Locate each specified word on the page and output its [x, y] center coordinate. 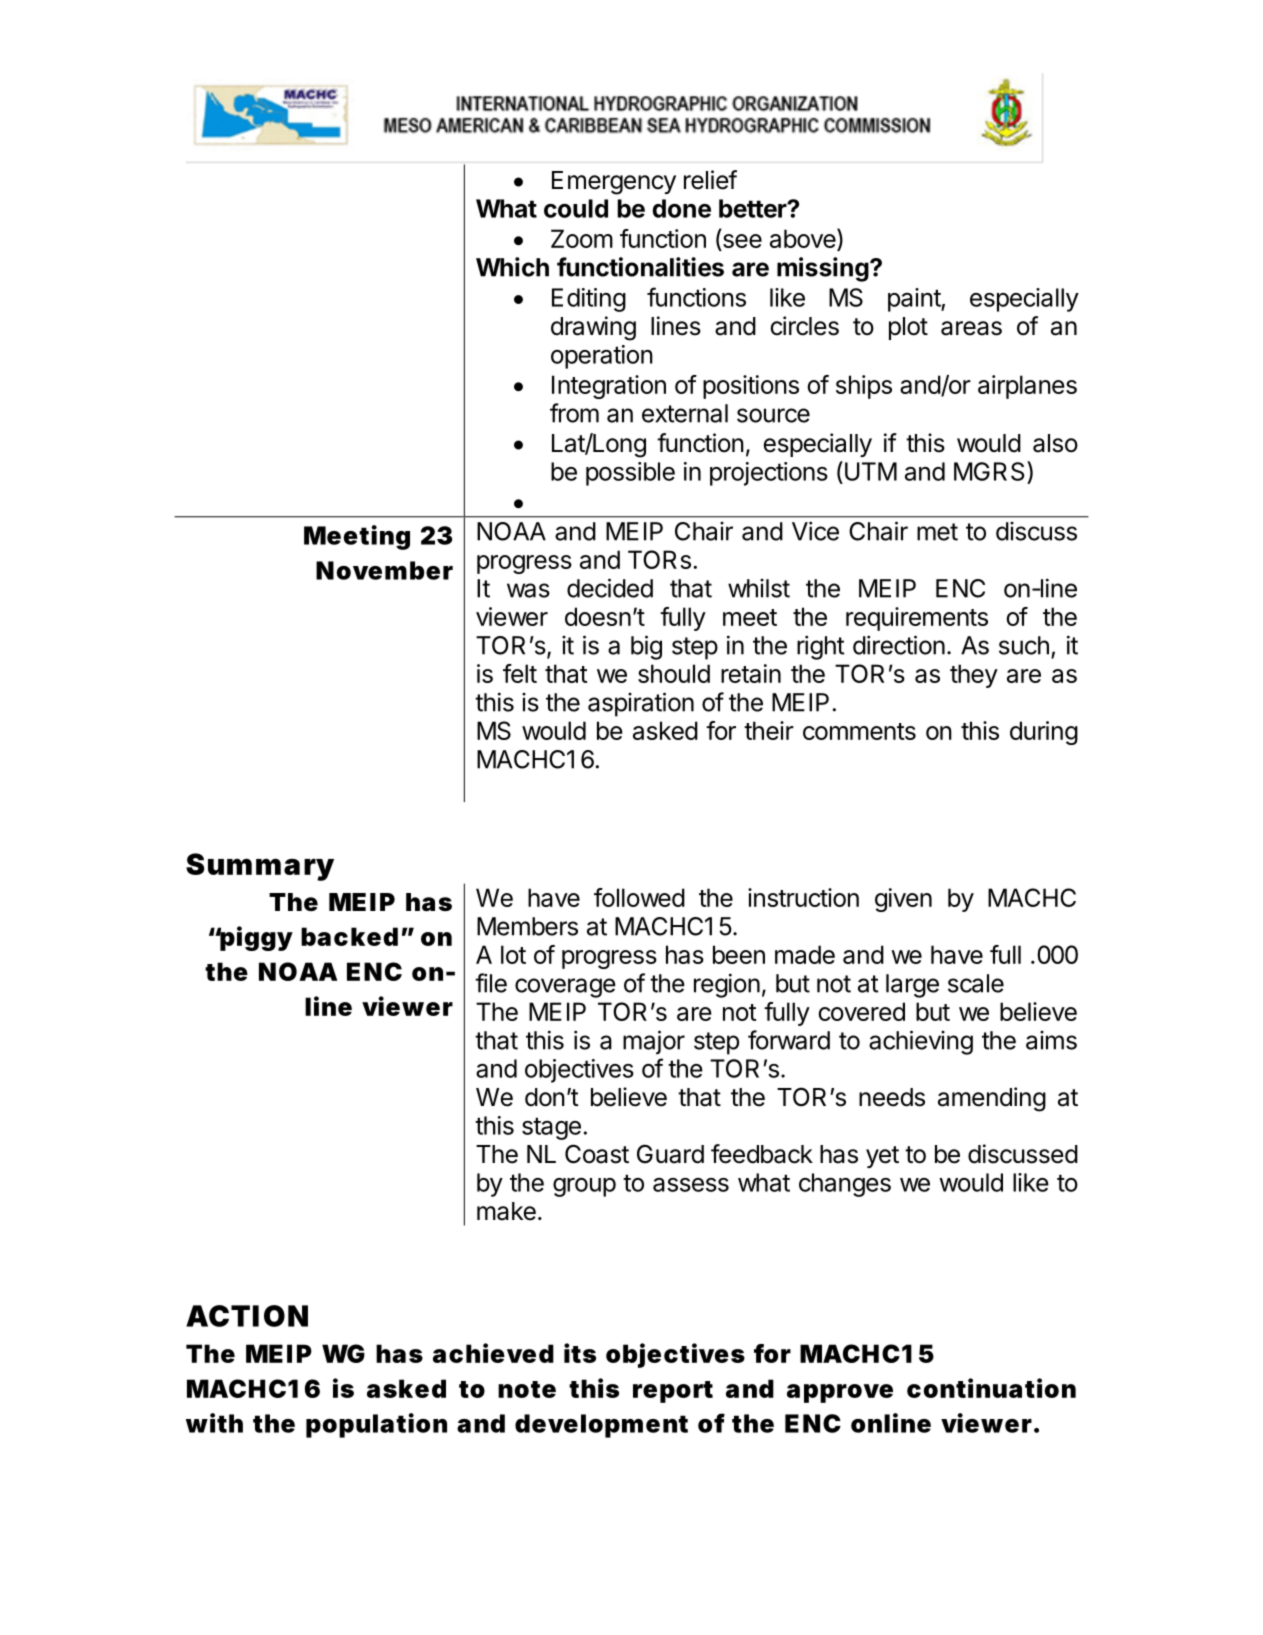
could [576, 208]
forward [789, 1040]
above [803, 238]
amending [992, 1099]
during [1044, 733]
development [601, 1426]
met [937, 532]
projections [769, 474]
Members [527, 926]
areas [971, 328]
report [673, 1392]
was [528, 590]
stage [551, 1128]
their [769, 730]
